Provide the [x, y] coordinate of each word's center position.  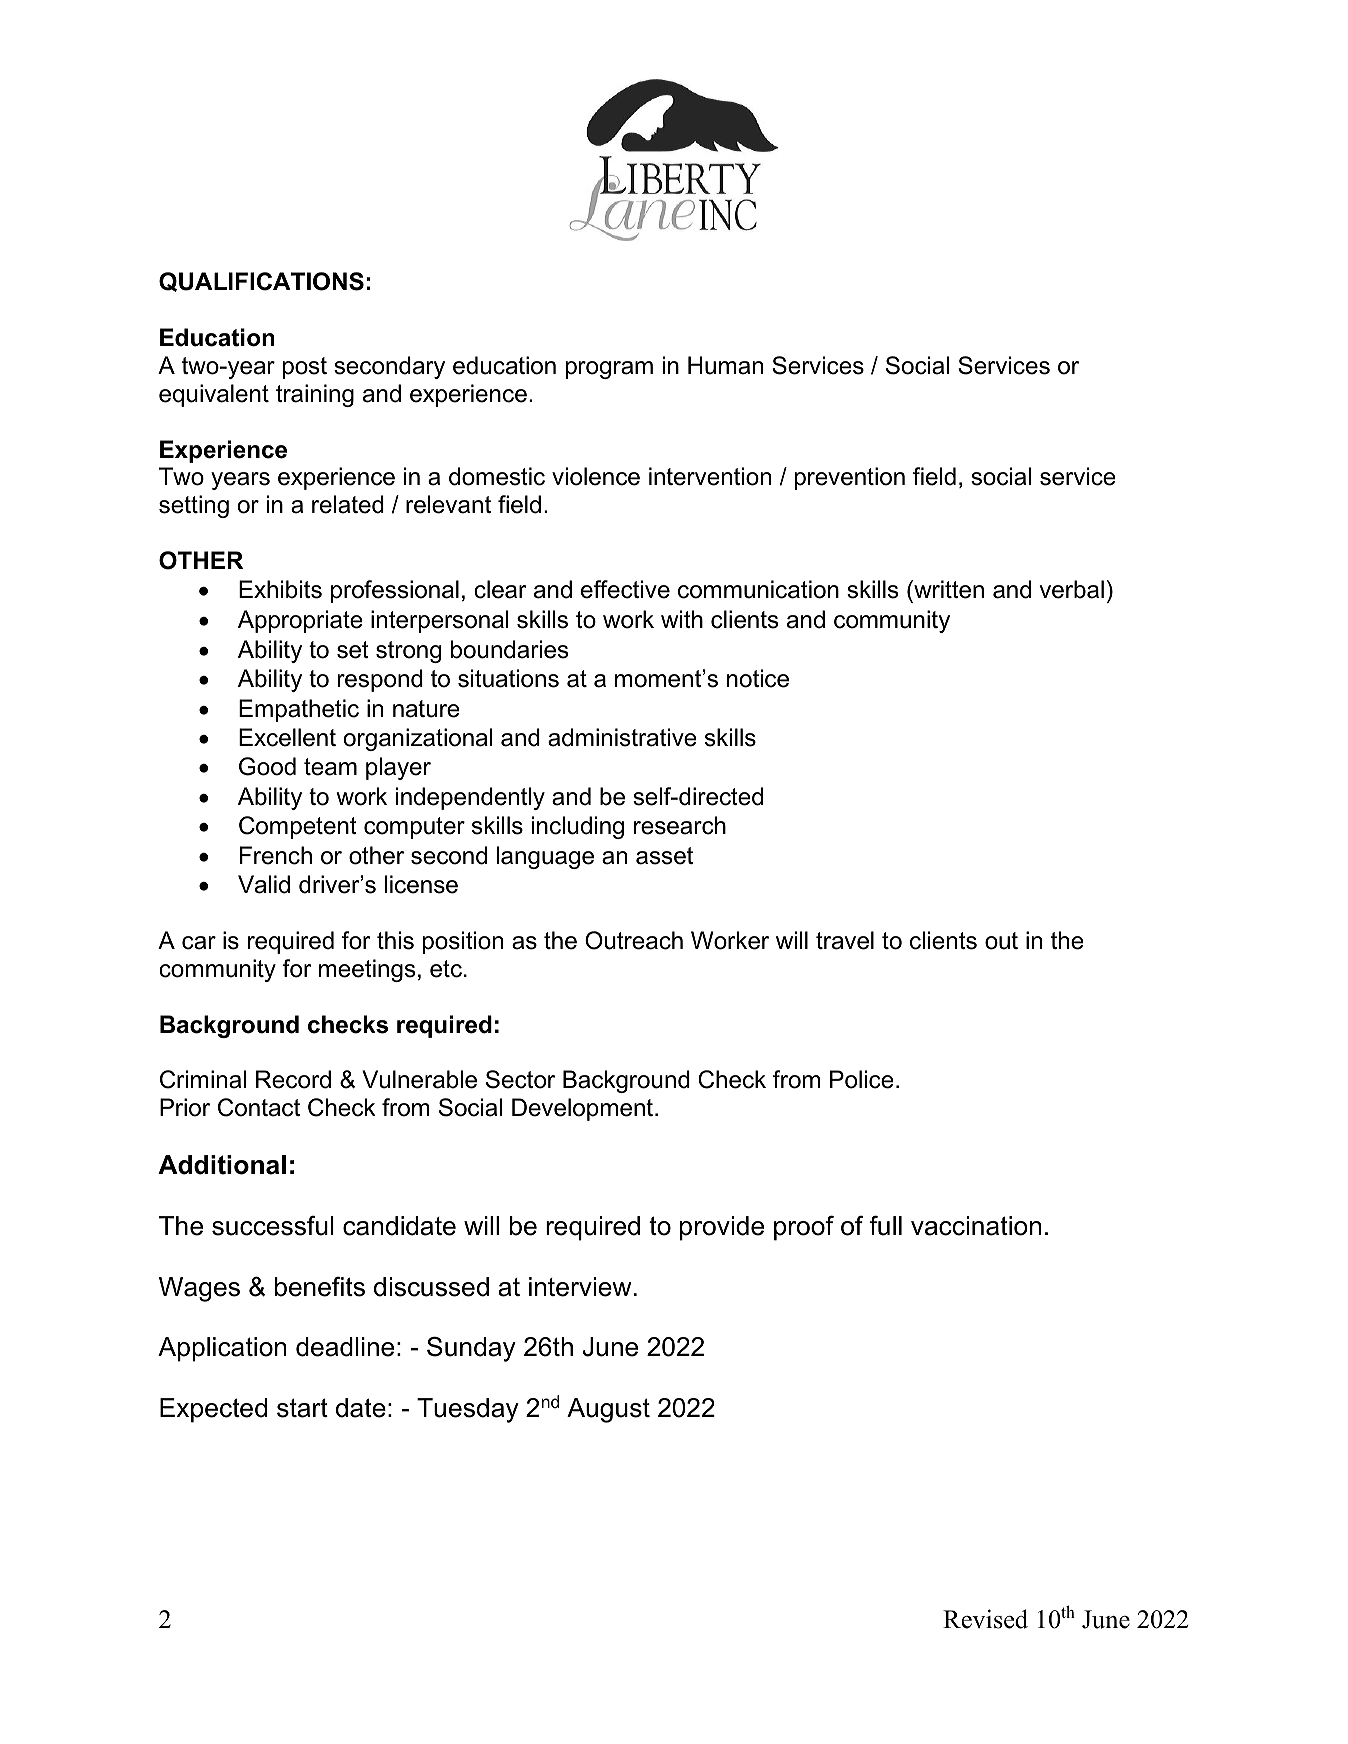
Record [293, 1079]
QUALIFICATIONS [261, 282]
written [948, 591]
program [609, 370]
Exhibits [280, 589]
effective [625, 589]
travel [845, 940]
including [578, 827]
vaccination [976, 1226]
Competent [298, 827]
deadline [345, 1347]
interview [580, 1287]
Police [862, 1079]
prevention [850, 478]
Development [582, 1109]
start [302, 1408]
